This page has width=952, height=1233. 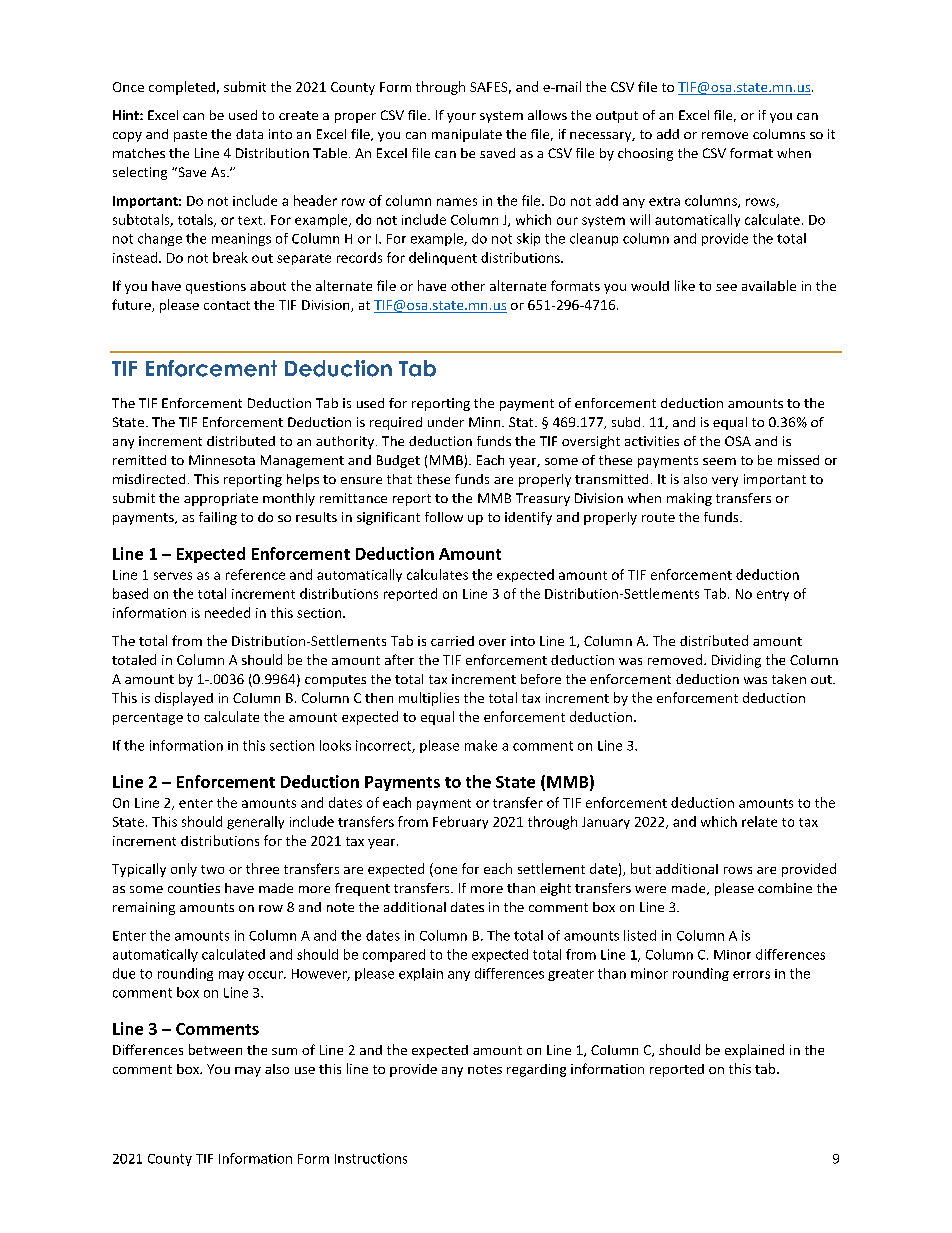 I want to click on other, so click(x=468, y=286).
